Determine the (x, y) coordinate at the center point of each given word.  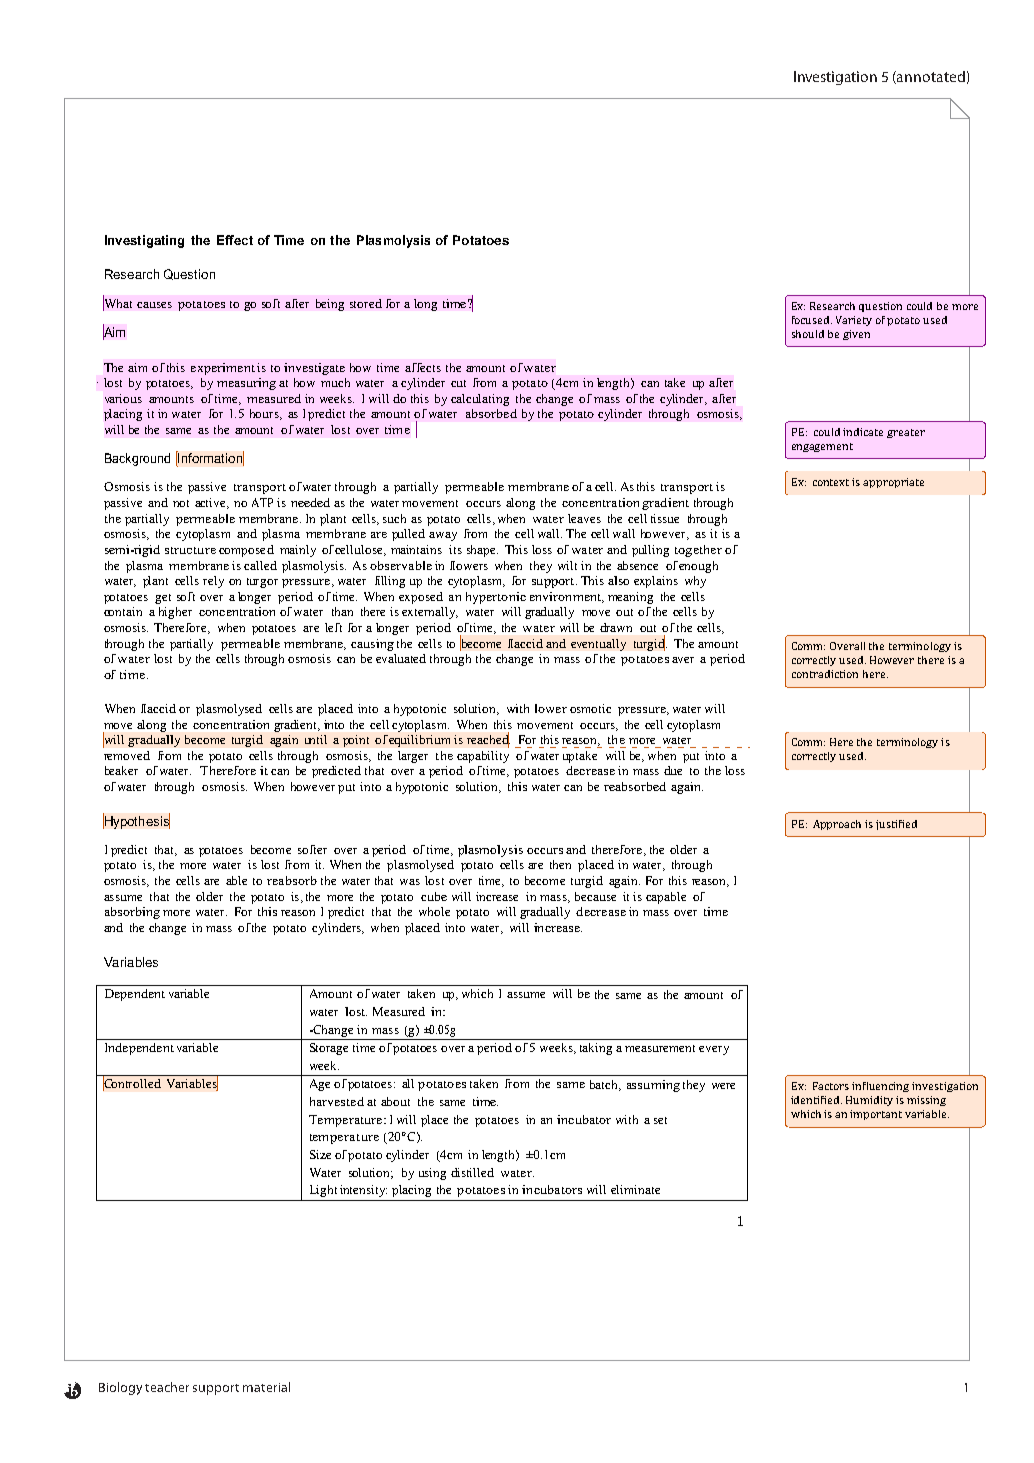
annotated (930, 77)
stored (366, 303)
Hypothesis (136, 821)
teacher (167, 1387)
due (673, 770)
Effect (235, 240)
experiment (223, 369)
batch (605, 1085)
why (695, 582)
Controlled (132, 1083)
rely (213, 582)
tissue (665, 518)
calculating (480, 400)
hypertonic (496, 598)
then (560, 864)
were (723, 1086)
